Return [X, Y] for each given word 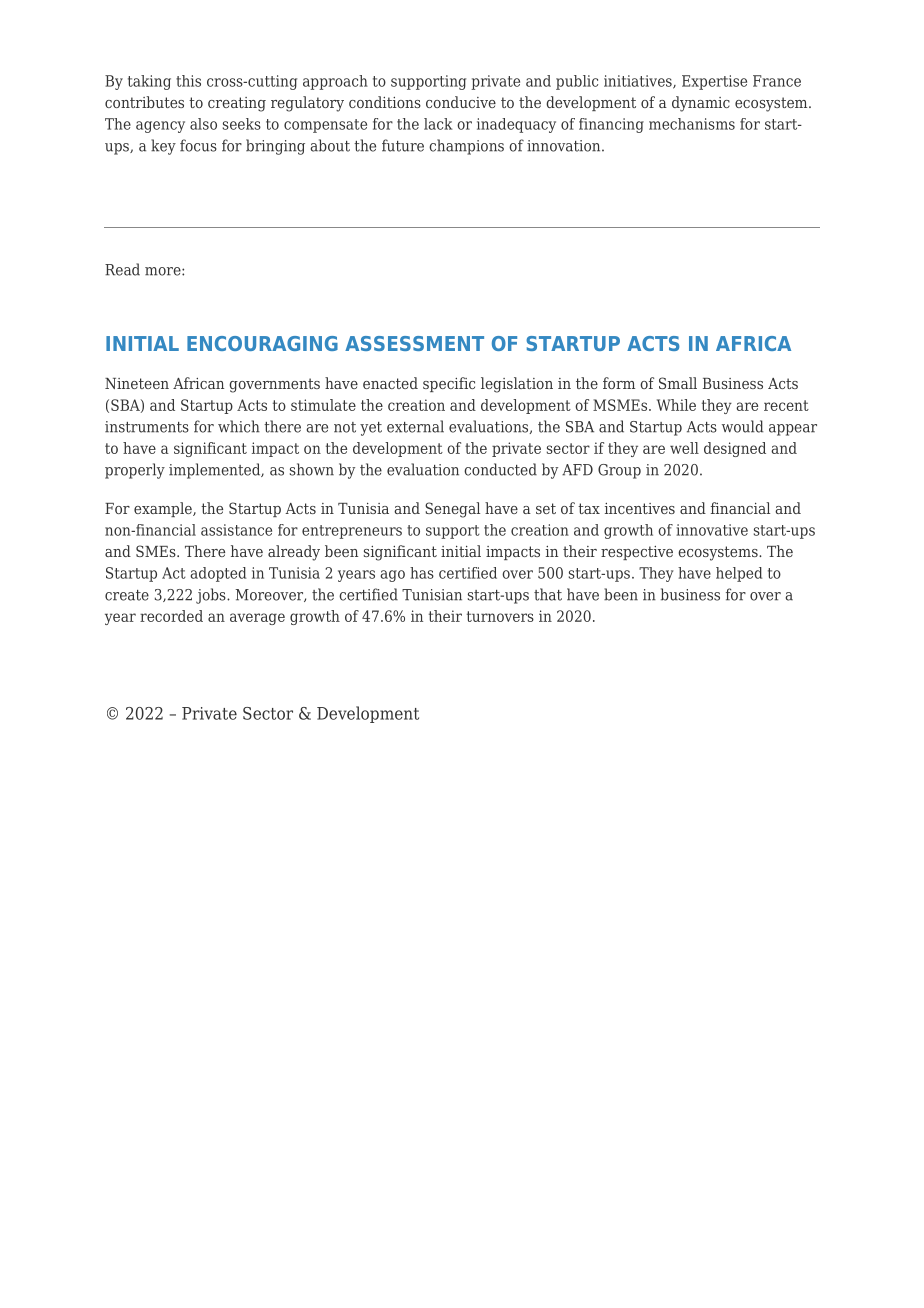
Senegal [452, 510]
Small [678, 383]
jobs [212, 596]
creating [237, 104]
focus [198, 145]
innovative [712, 530]
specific [449, 384]
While [676, 405]
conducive [461, 102]
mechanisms [692, 124]
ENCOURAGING [262, 343]
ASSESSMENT [414, 343]
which [239, 426]
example [164, 509]
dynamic [701, 104]
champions [466, 147]
